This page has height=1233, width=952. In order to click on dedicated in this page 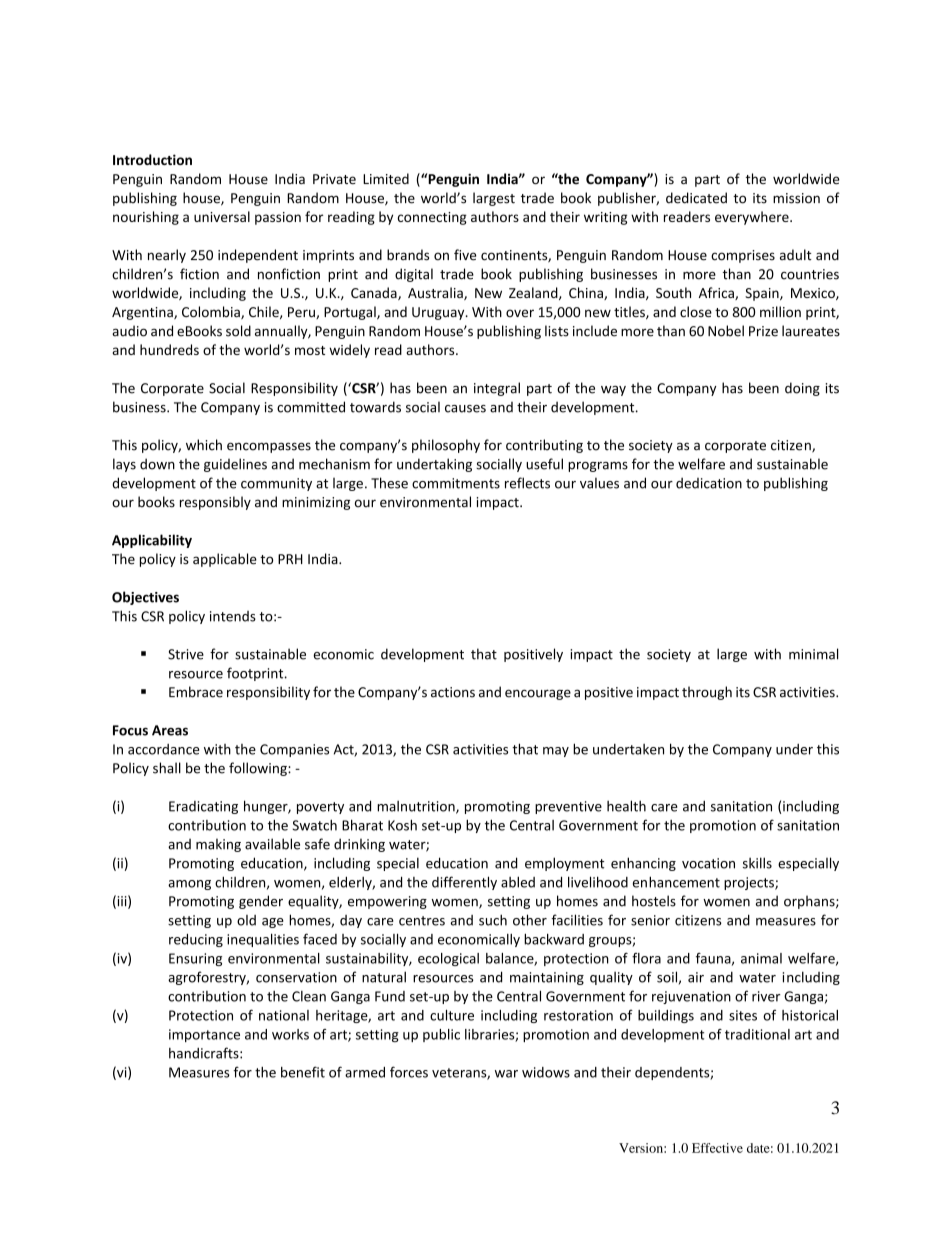, I will do `click(696, 198)`.
